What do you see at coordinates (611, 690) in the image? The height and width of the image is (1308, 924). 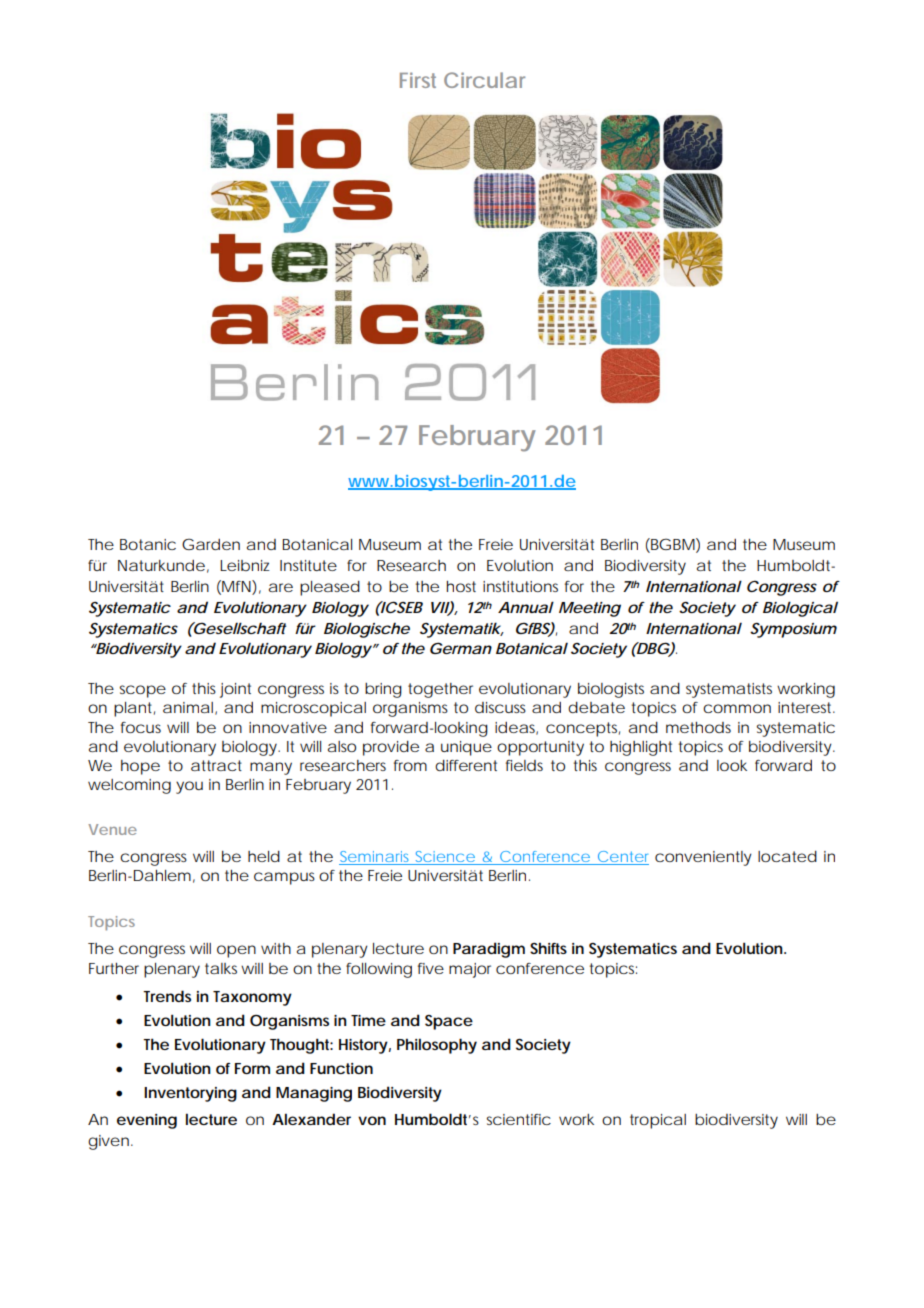 I see `biologists` at bounding box center [611, 690].
